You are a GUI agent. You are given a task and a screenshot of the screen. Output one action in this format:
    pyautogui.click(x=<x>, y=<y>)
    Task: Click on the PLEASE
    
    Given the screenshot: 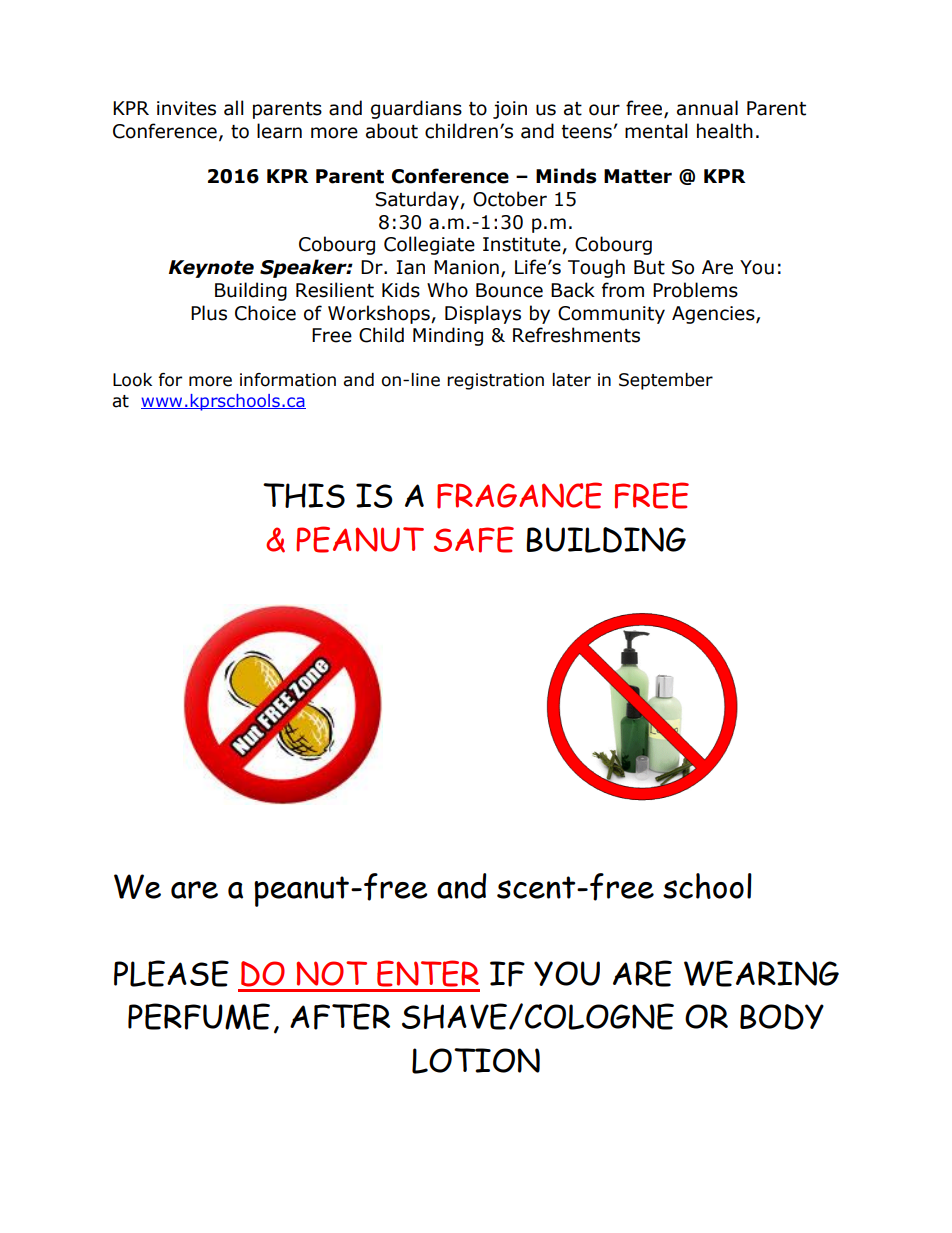 What is the action you would take?
    pyautogui.click(x=171, y=973)
